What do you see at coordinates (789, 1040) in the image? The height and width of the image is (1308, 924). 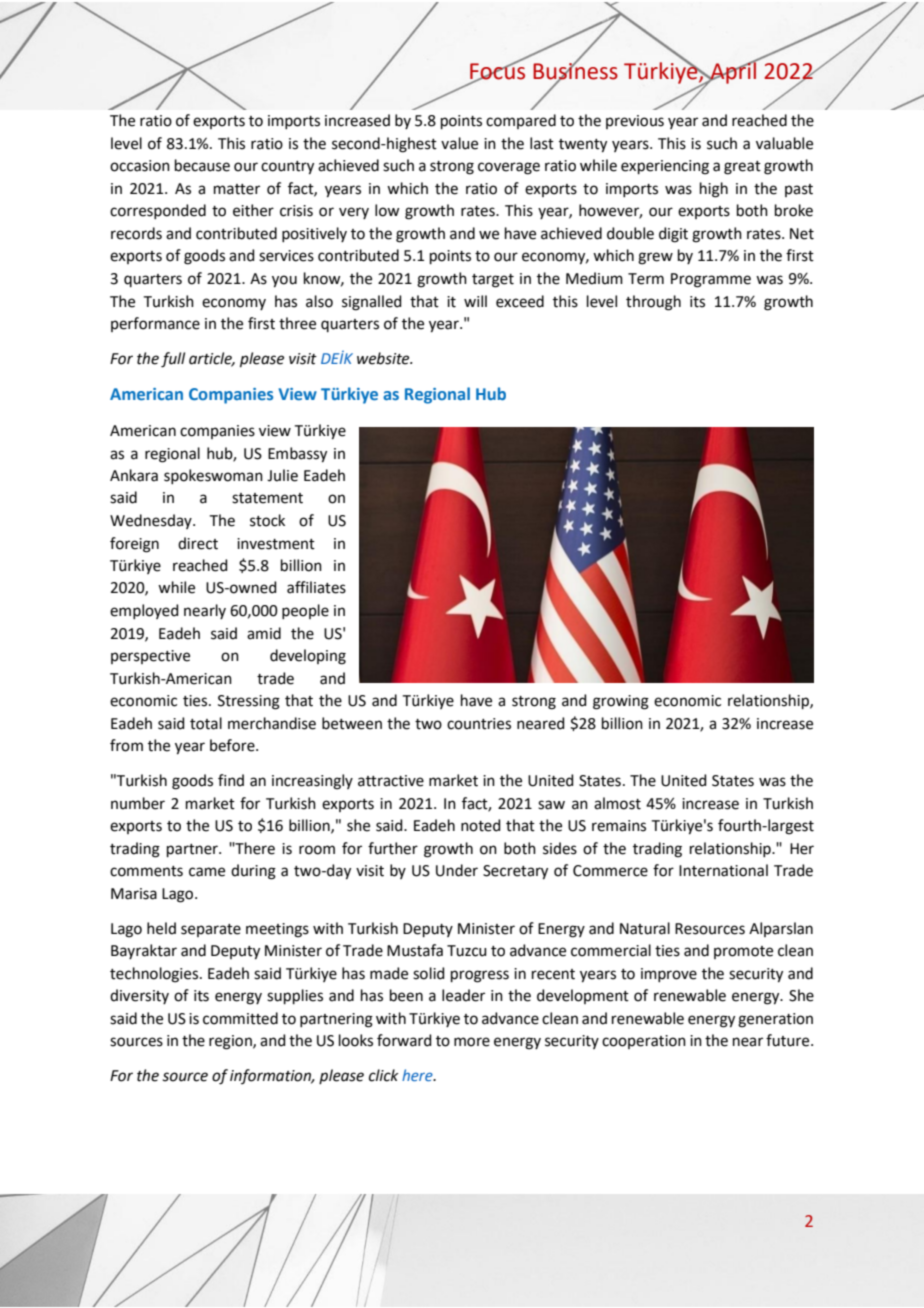 I see `future` at bounding box center [789, 1040].
